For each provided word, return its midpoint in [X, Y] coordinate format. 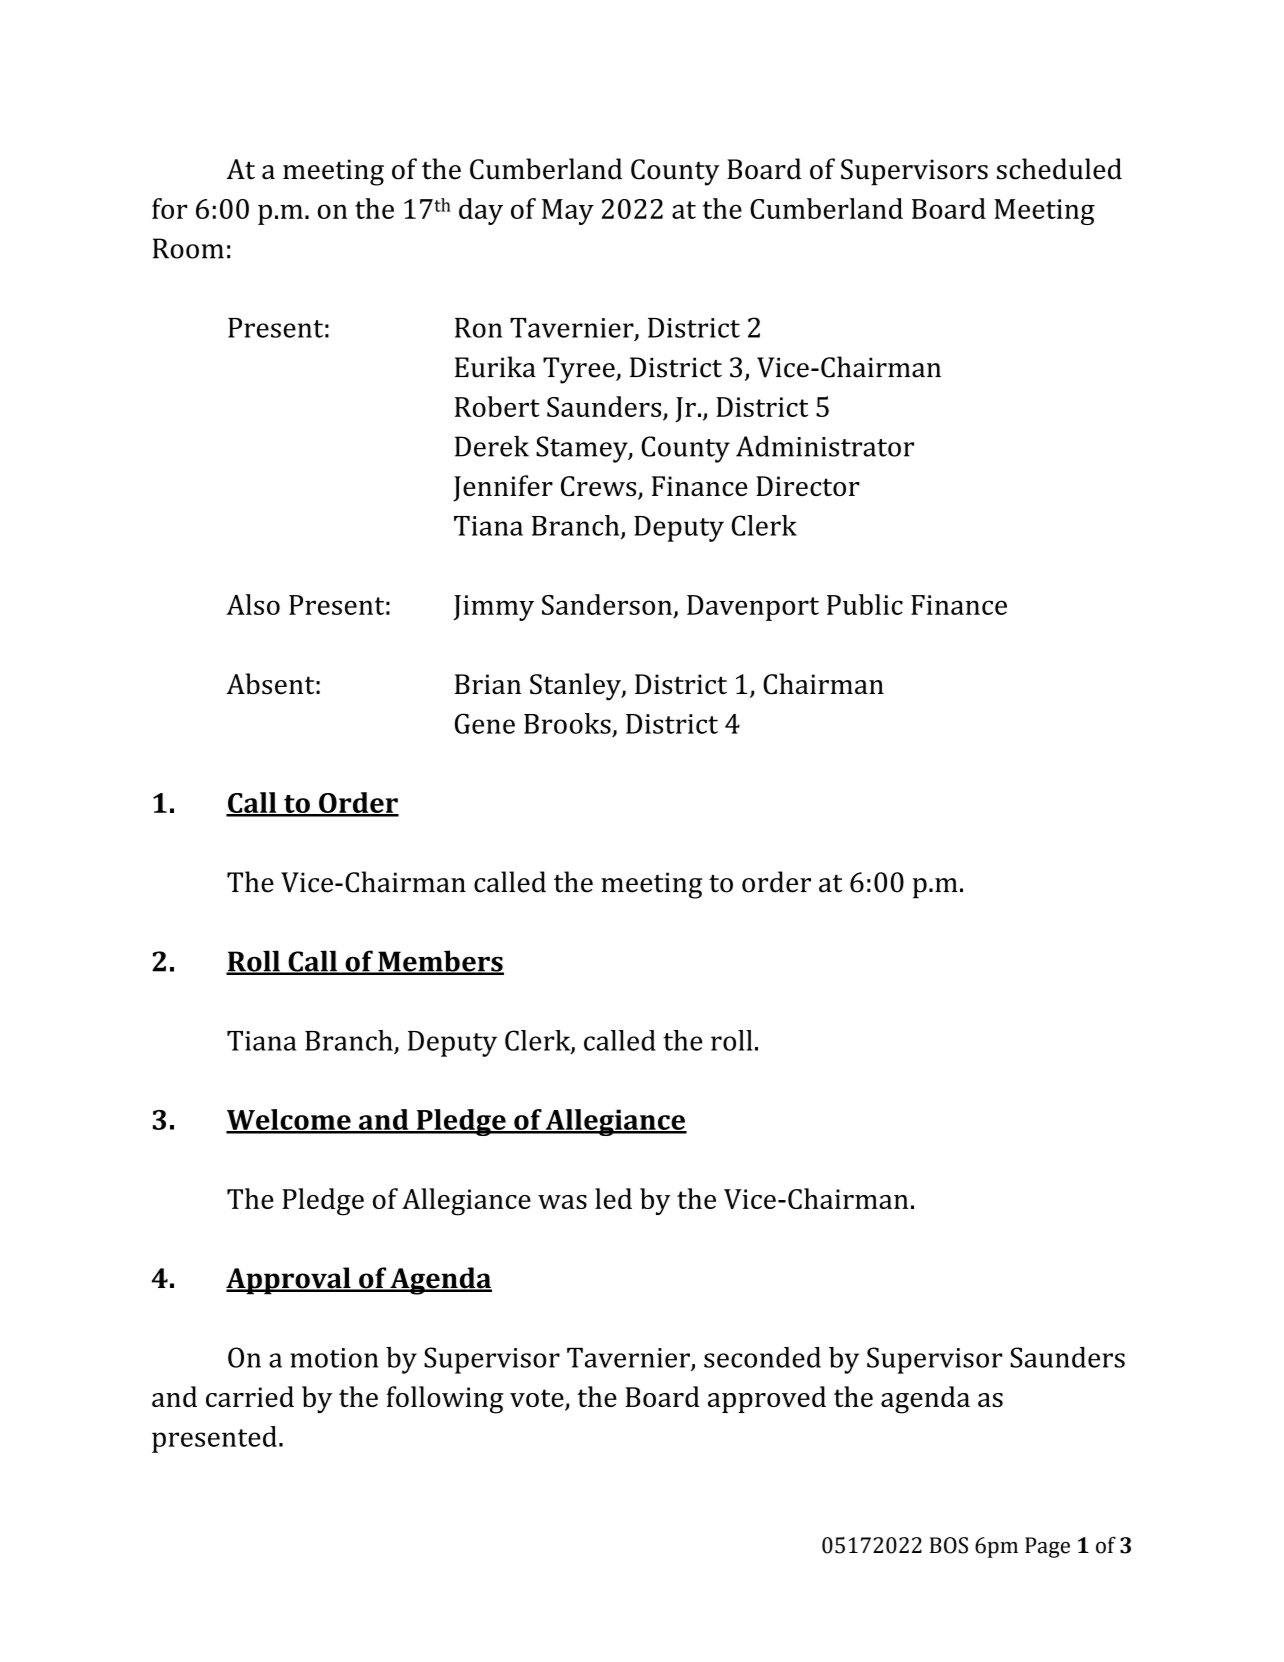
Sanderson [607, 604]
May [568, 212]
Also [253, 604]
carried [250, 1396]
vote [538, 1399]
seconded [762, 1357]
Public [865, 604]
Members [440, 962]
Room [188, 248]
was [562, 1202]
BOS [949, 1545]
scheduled [1059, 169]
